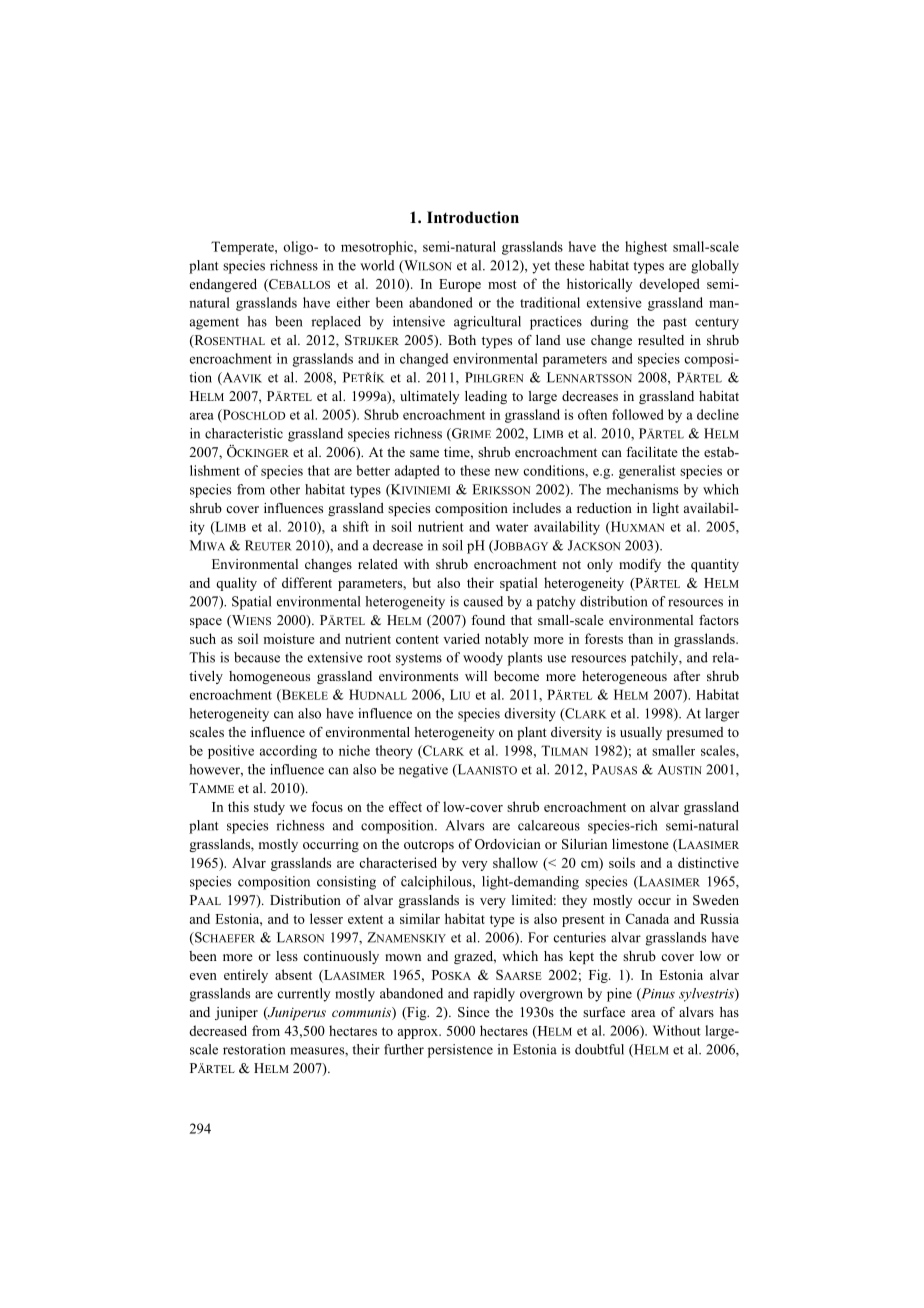 The height and width of the document is (1308, 924). What do you see at coordinates (474, 1012) in the document?
I see `Since` at bounding box center [474, 1012].
